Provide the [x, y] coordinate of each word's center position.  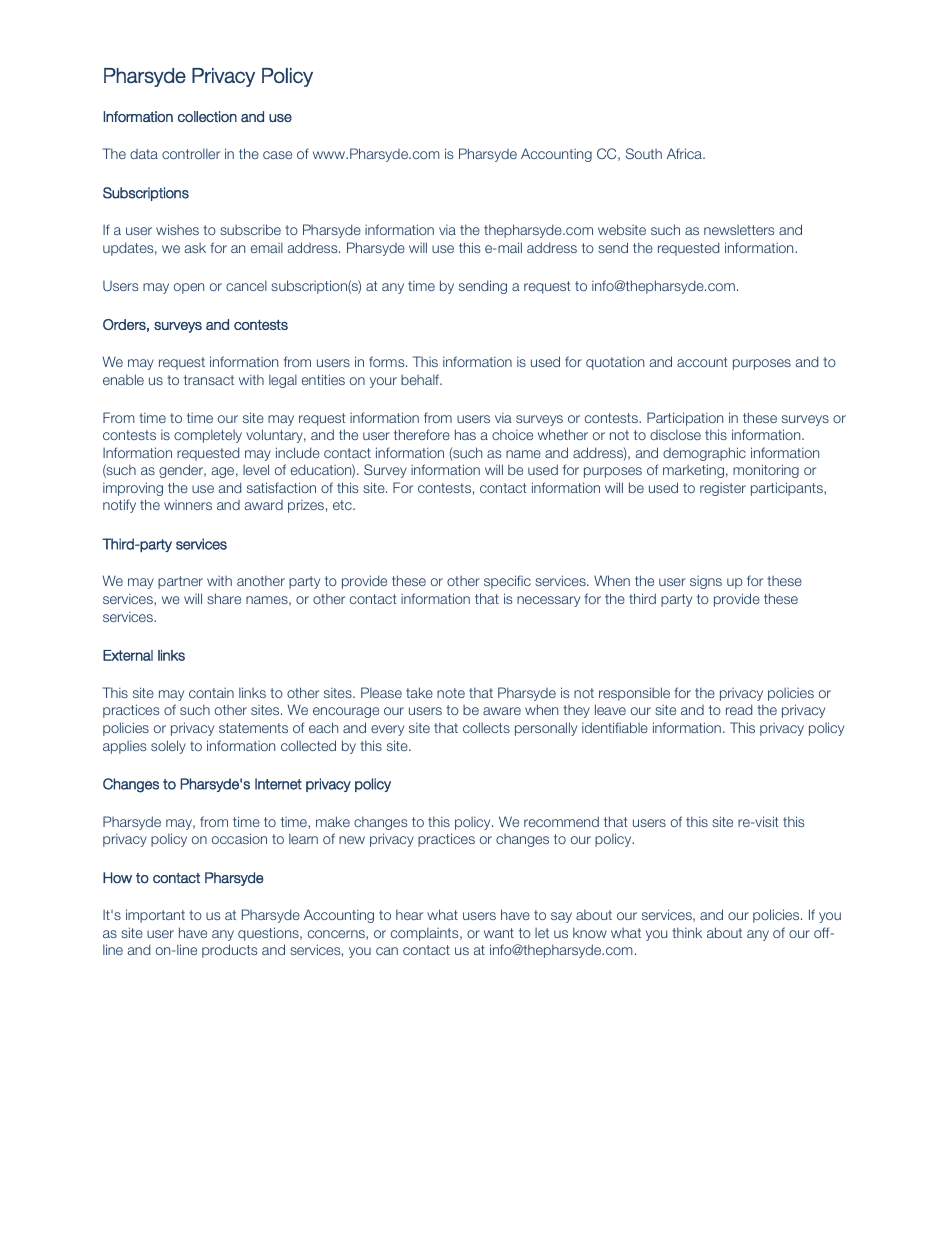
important [155, 916]
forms [388, 361]
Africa [685, 153]
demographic [704, 454]
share [224, 598]
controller [191, 153]
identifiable [615, 727]
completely [208, 436]
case [277, 155]
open [189, 288]
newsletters [739, 230]
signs [706, 582]
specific [507, 582]
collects [486, 727]
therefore [422, 434]
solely [168, 747]
